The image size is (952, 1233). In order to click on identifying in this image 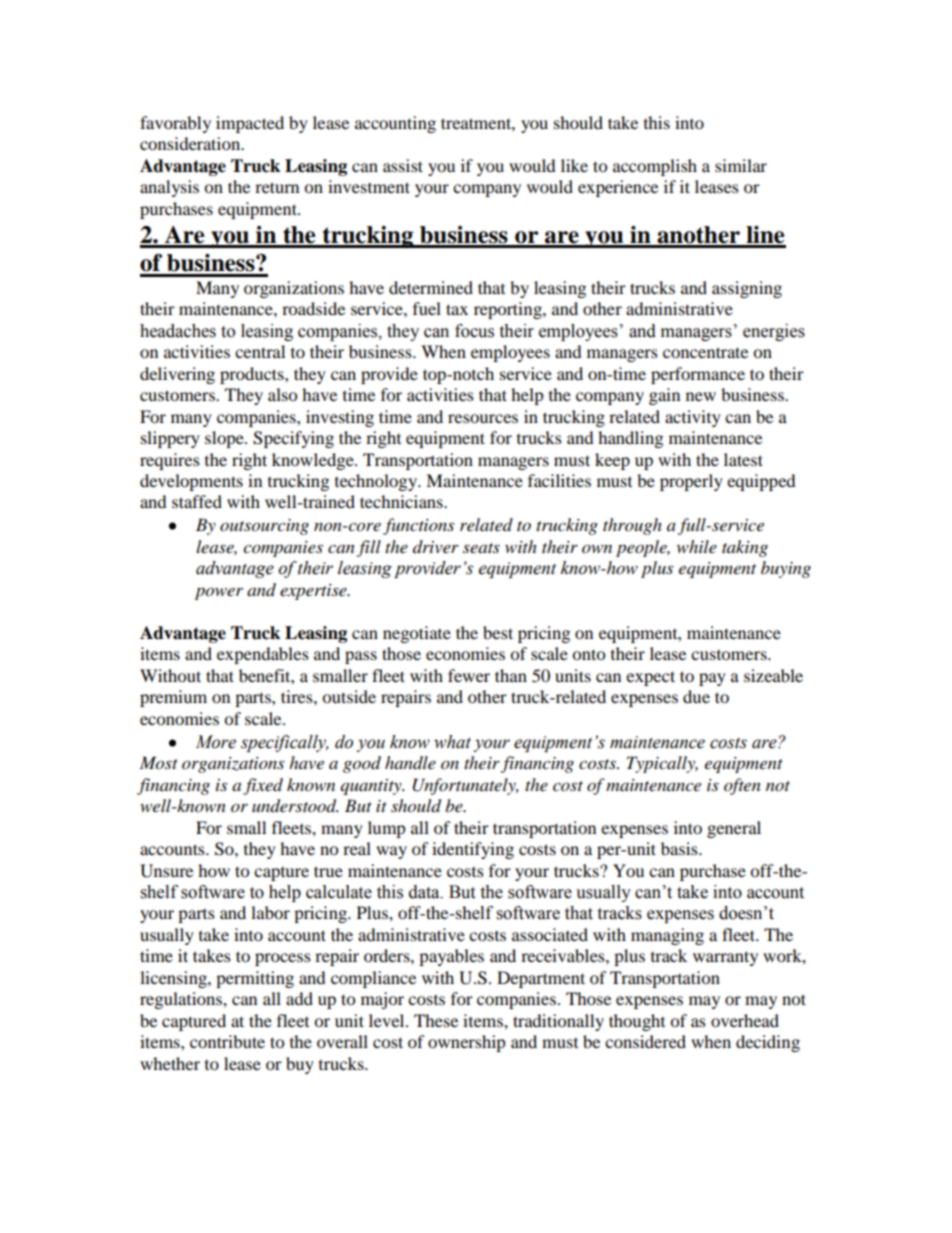, I will do `click(473, 850)`.
